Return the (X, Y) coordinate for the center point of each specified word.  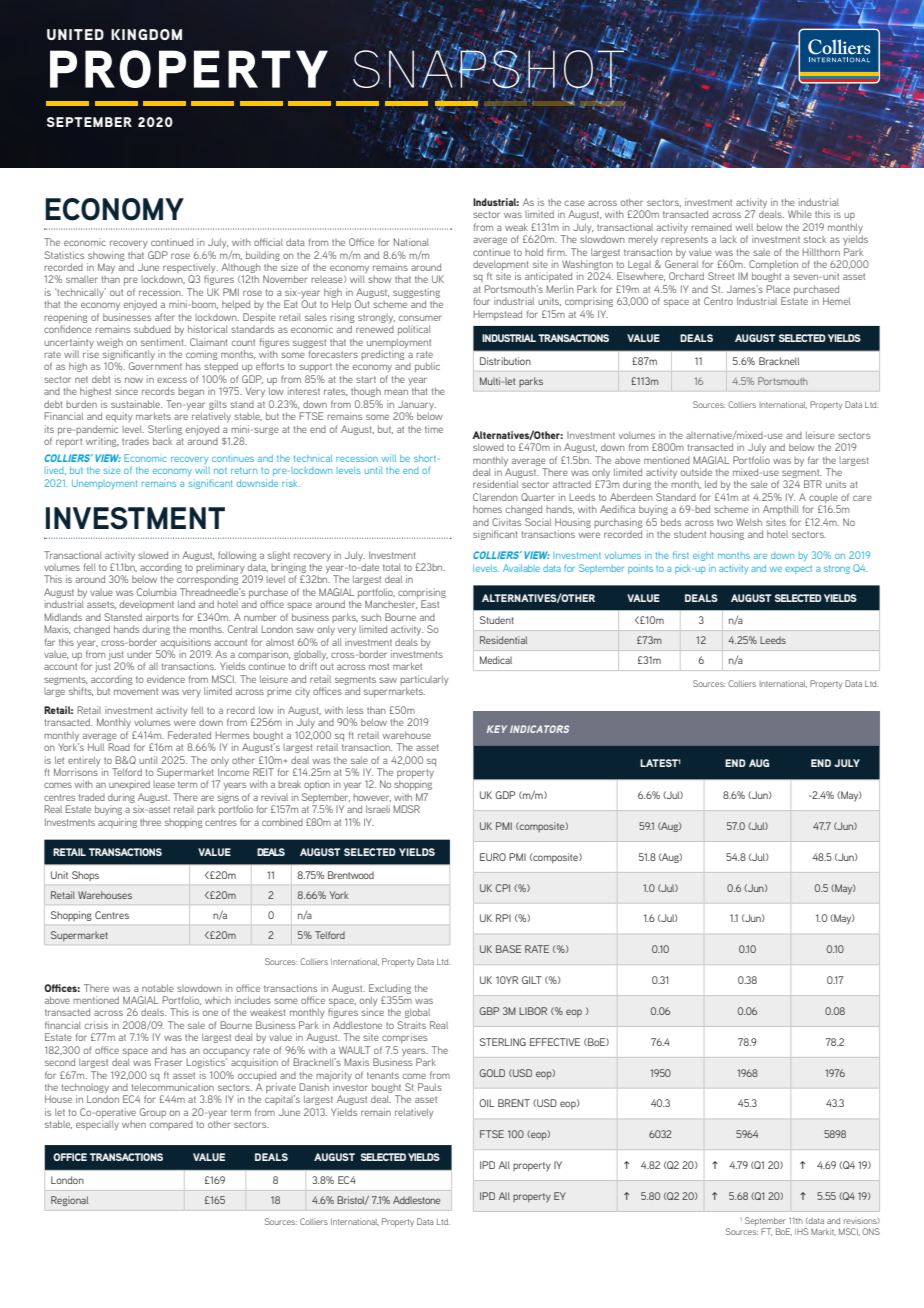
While (800, 214)
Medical (496, 660)
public (427, 367)
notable (158, 988)
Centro (718, 301)
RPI (503, 918)
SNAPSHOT (489, 69)
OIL (486, 1103)
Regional (69, 1201)
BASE (508, 949)
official (268, 242)
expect (798, 570)
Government (155, 366)
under (139, 654)
